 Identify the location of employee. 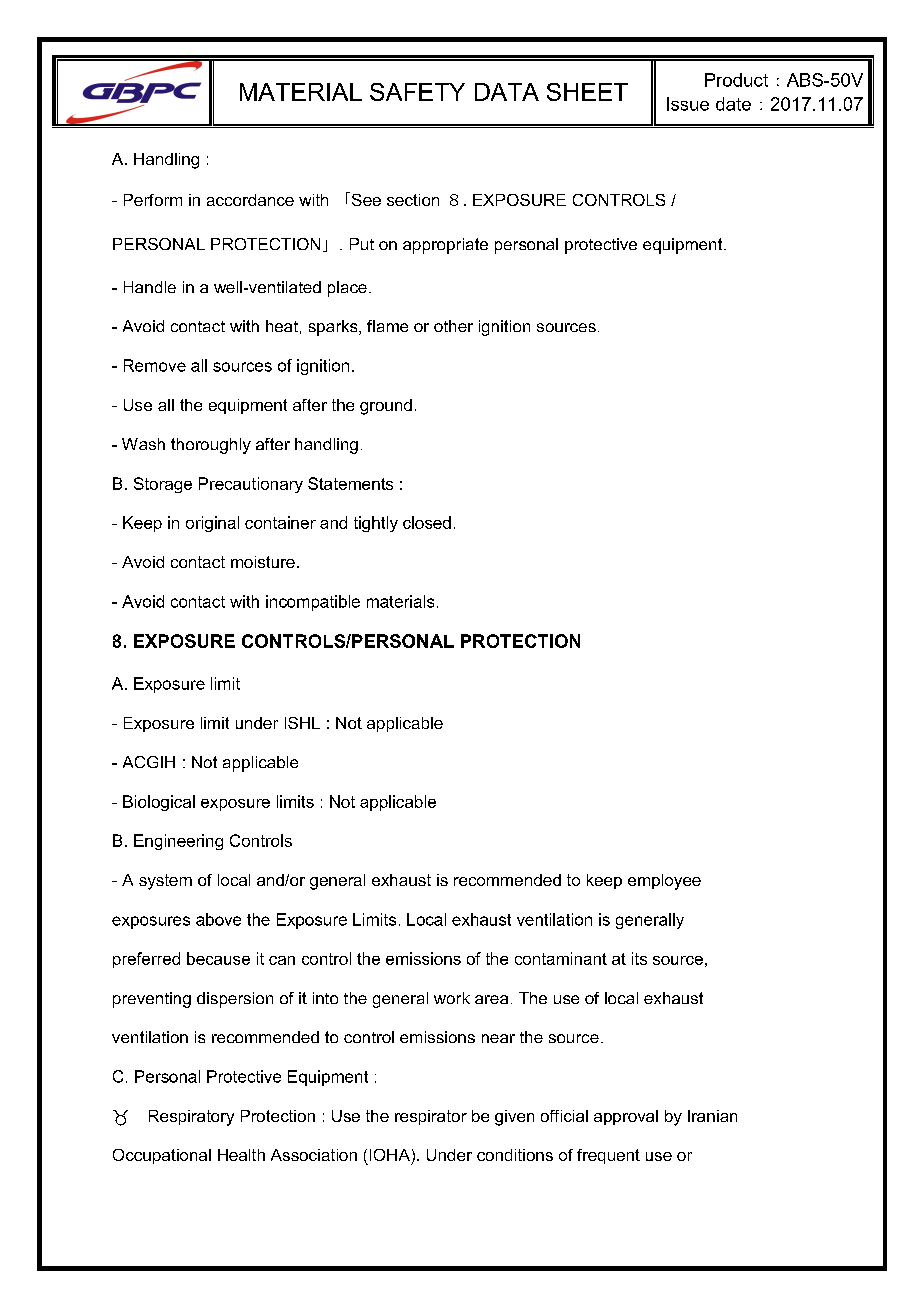
(664, 882).
